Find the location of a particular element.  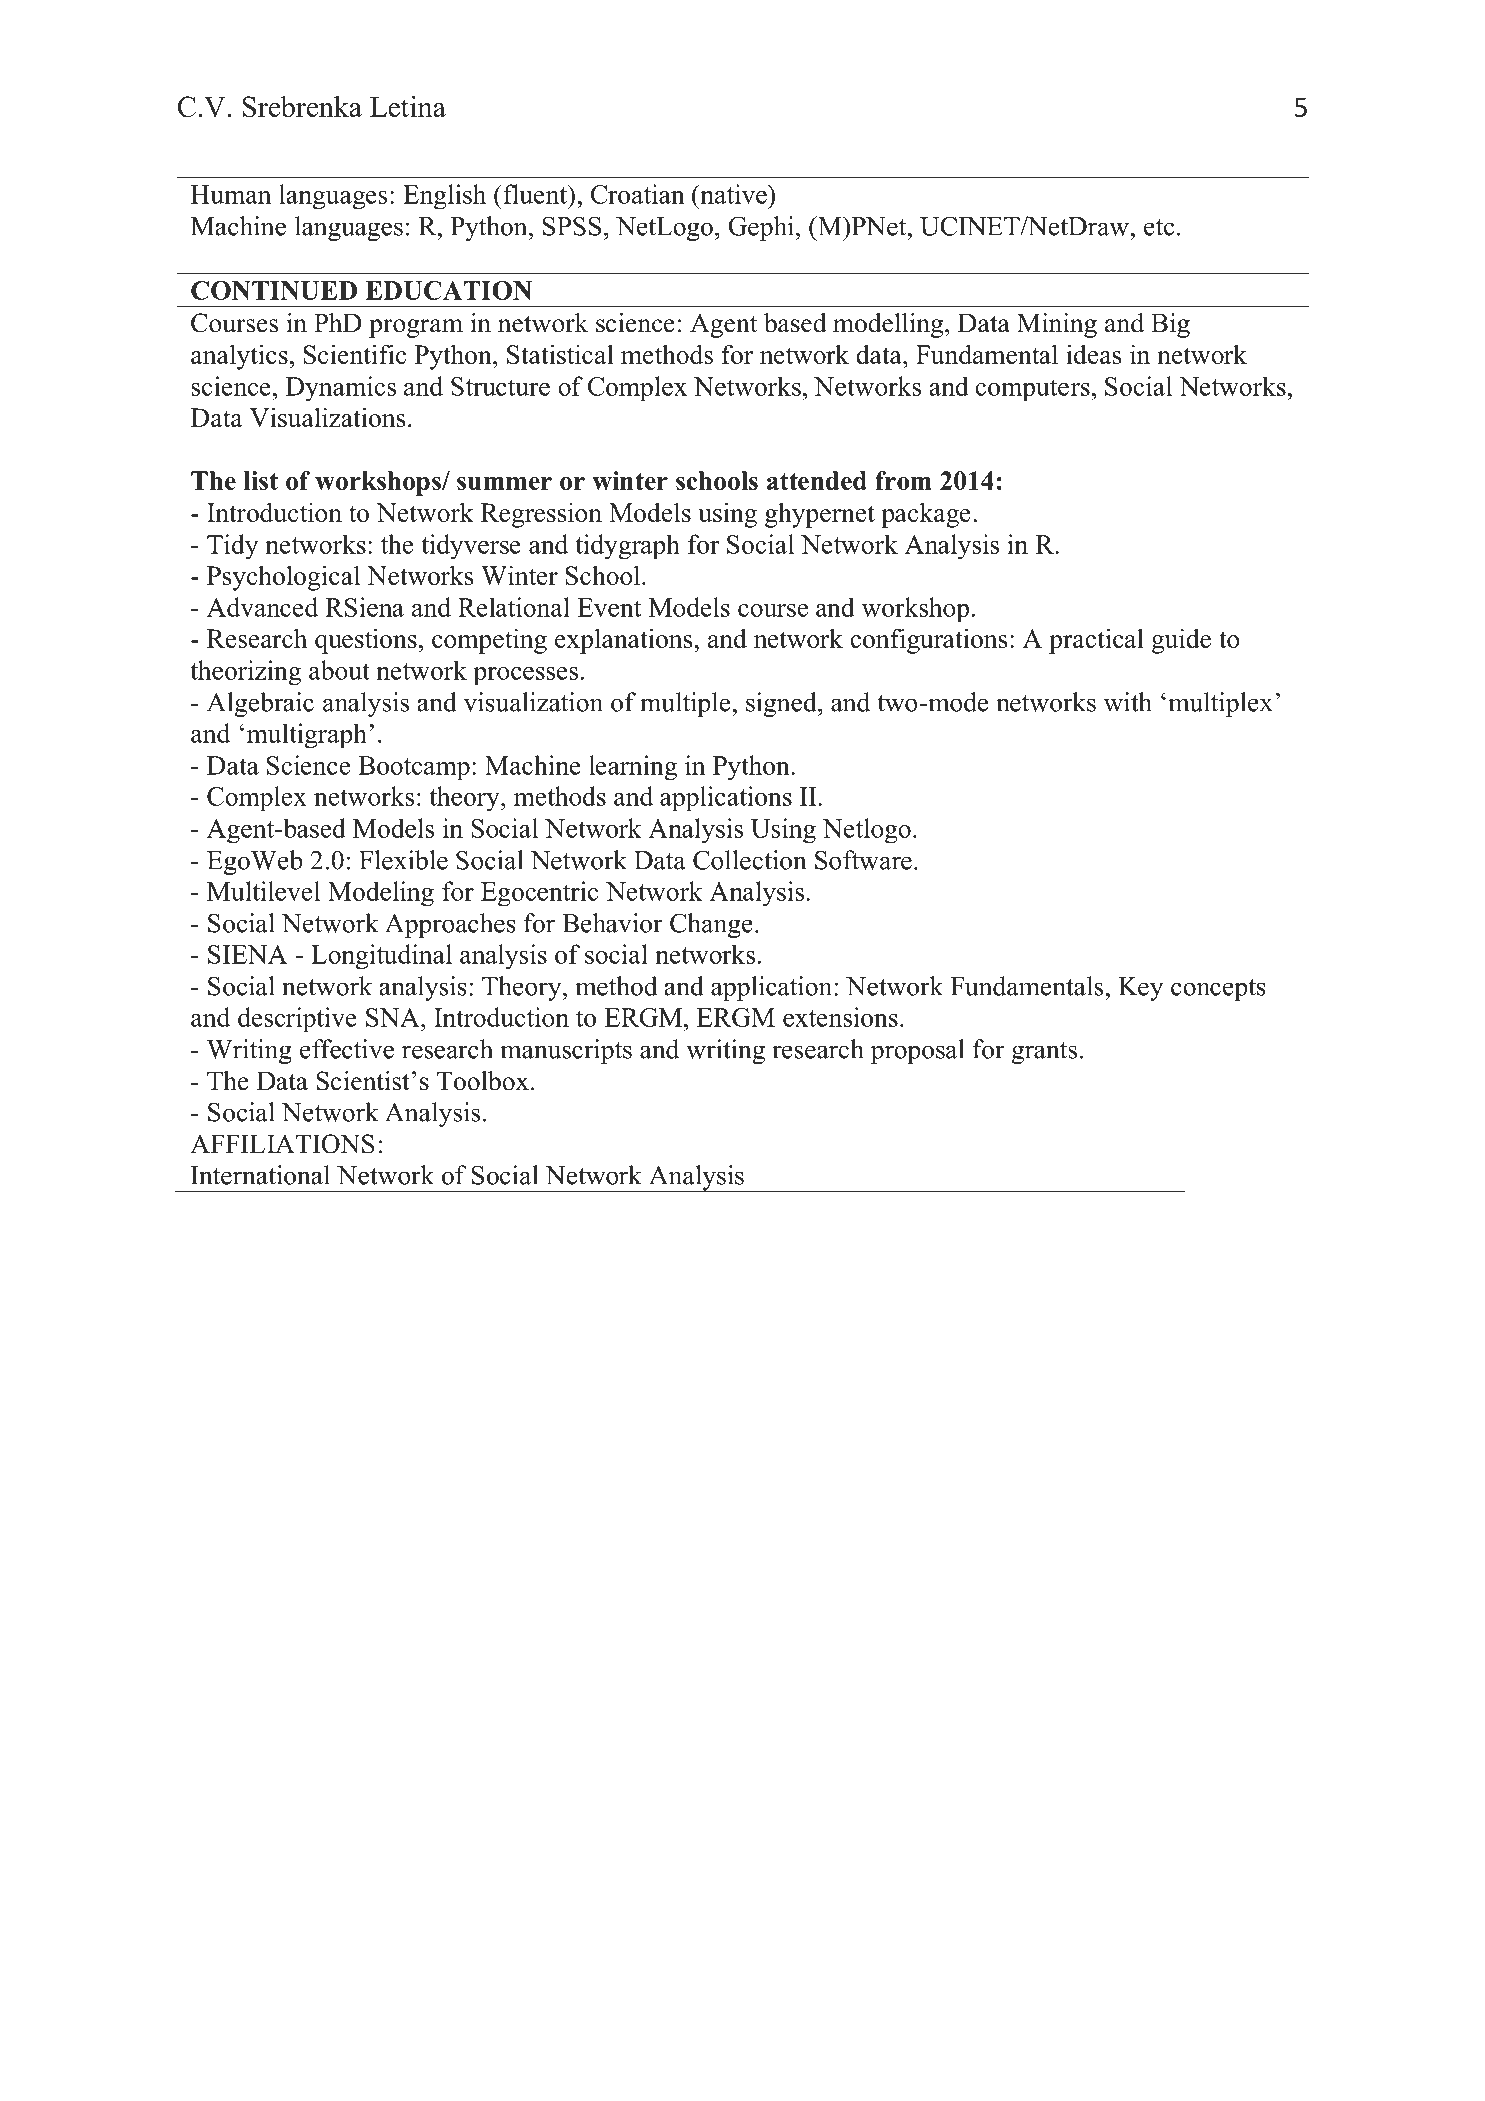

about is located at coordinates (339, 670).
